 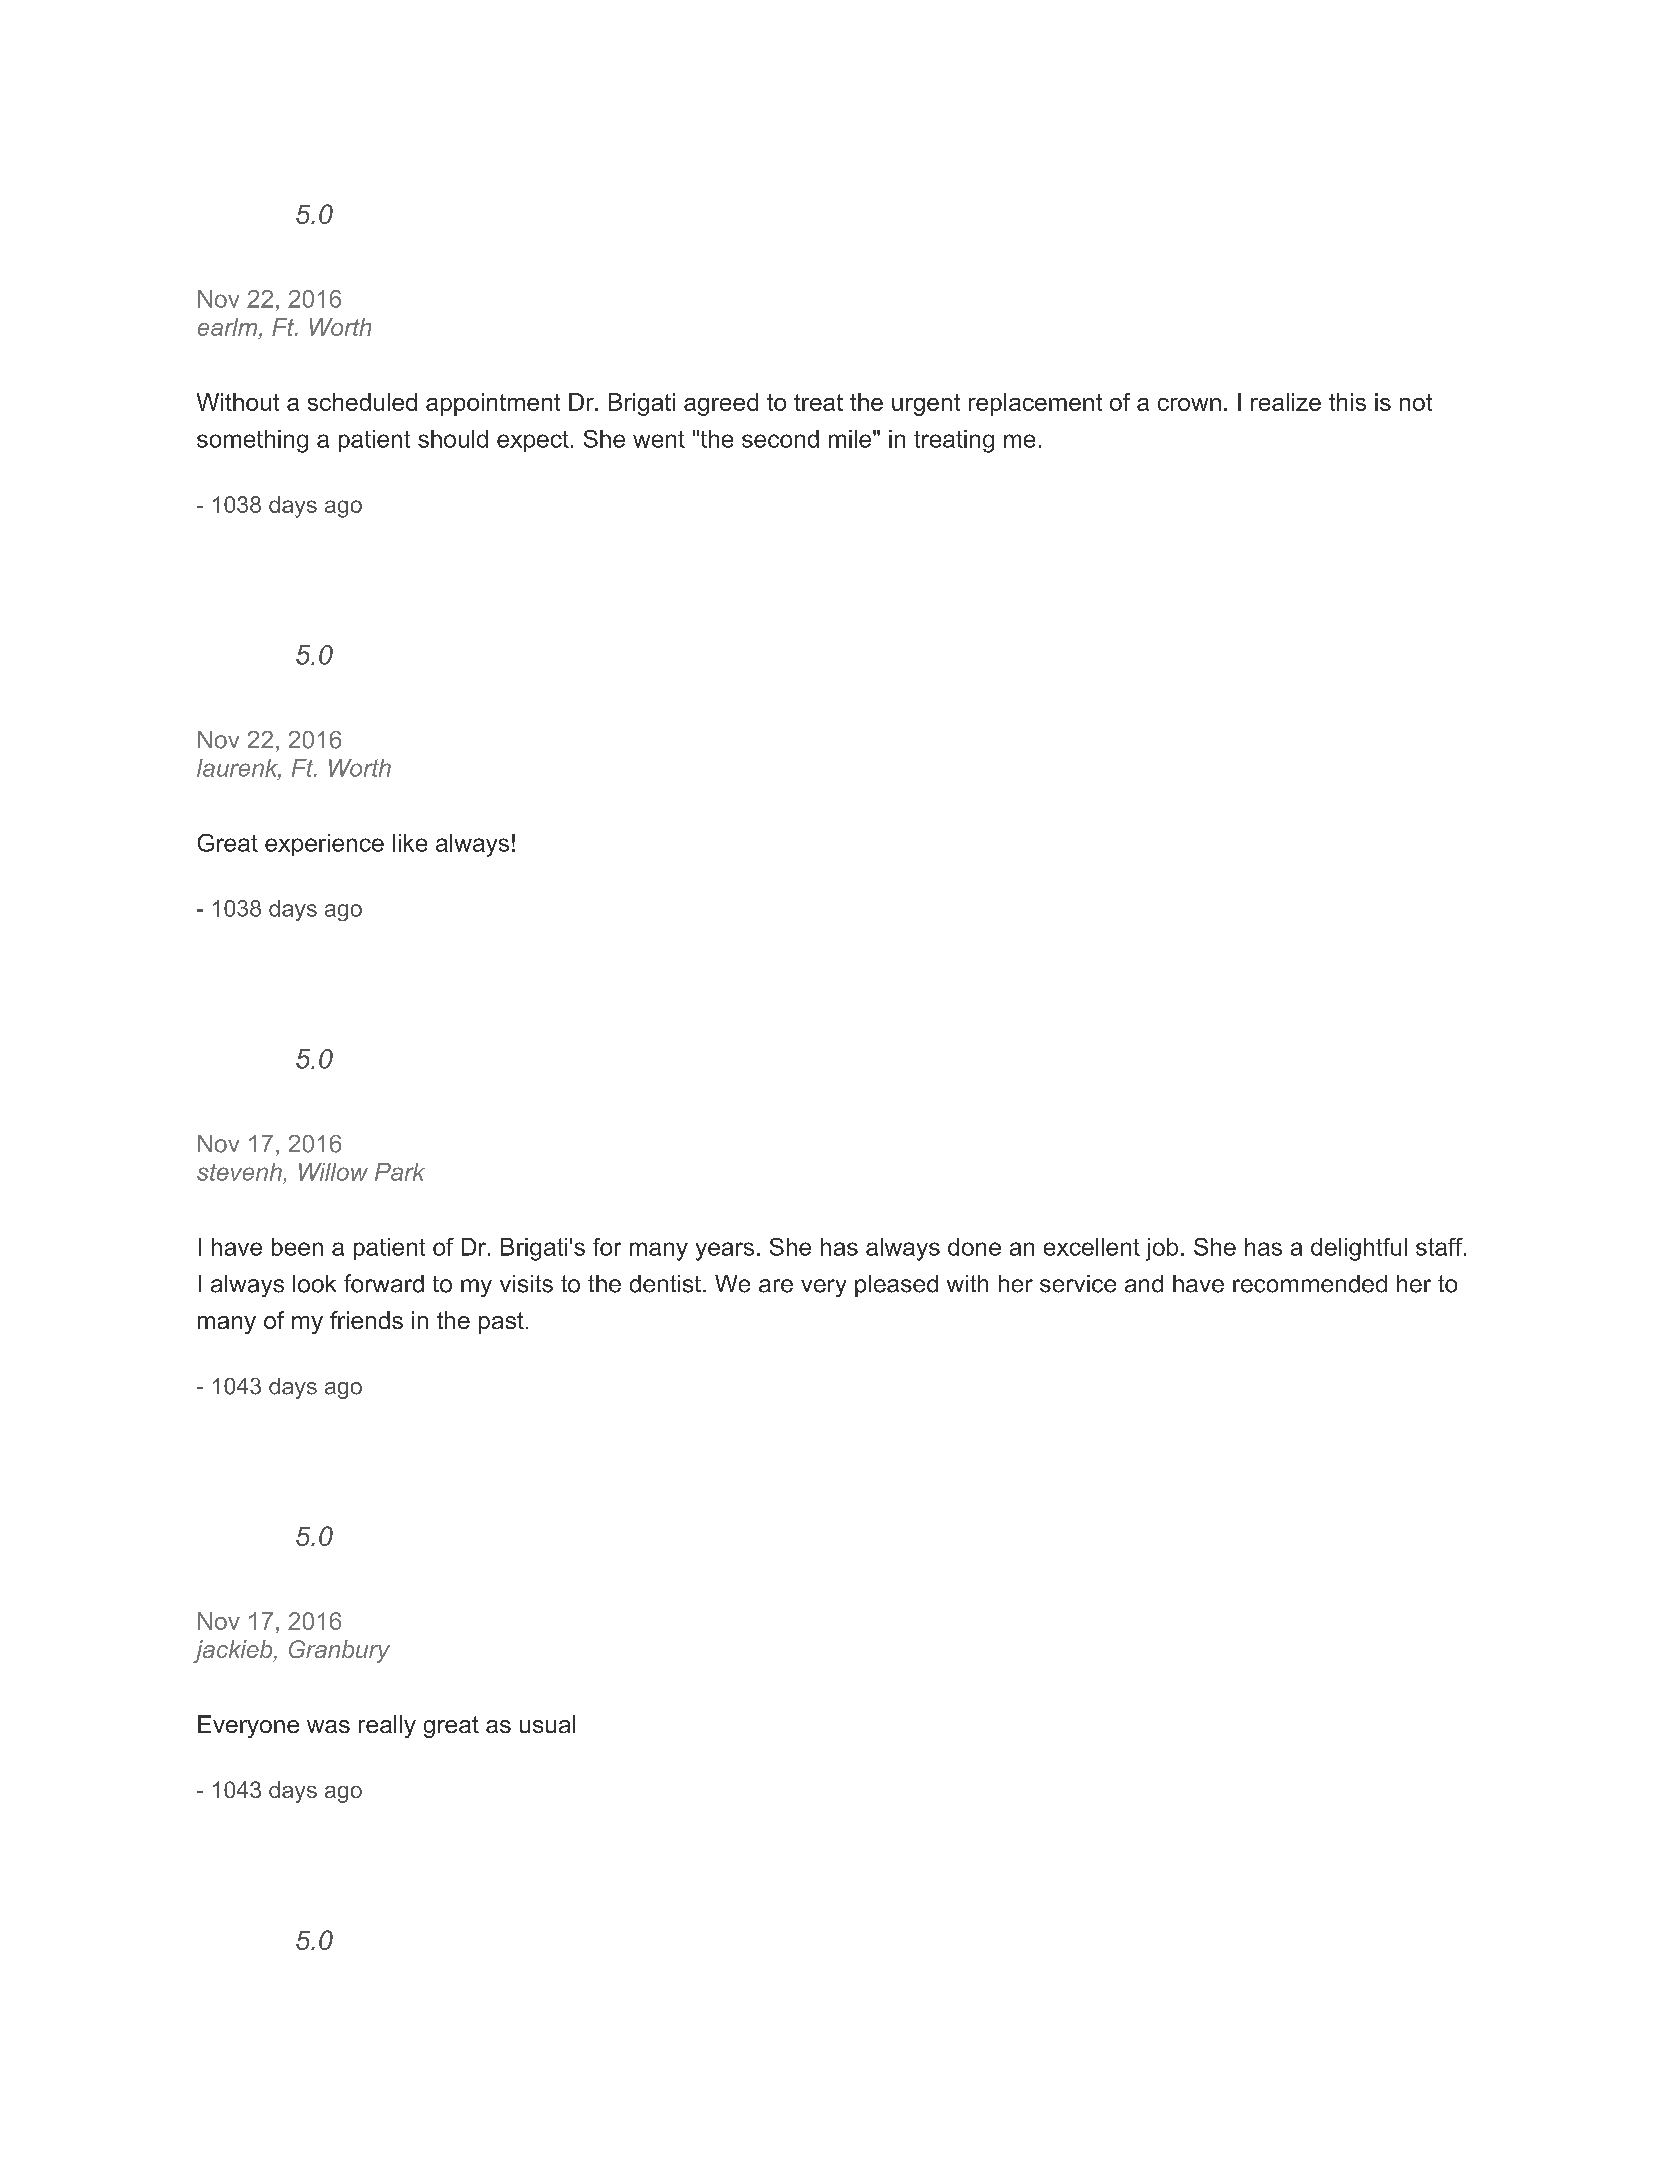 I want to click on forward, so click(x=384, y=1283).
